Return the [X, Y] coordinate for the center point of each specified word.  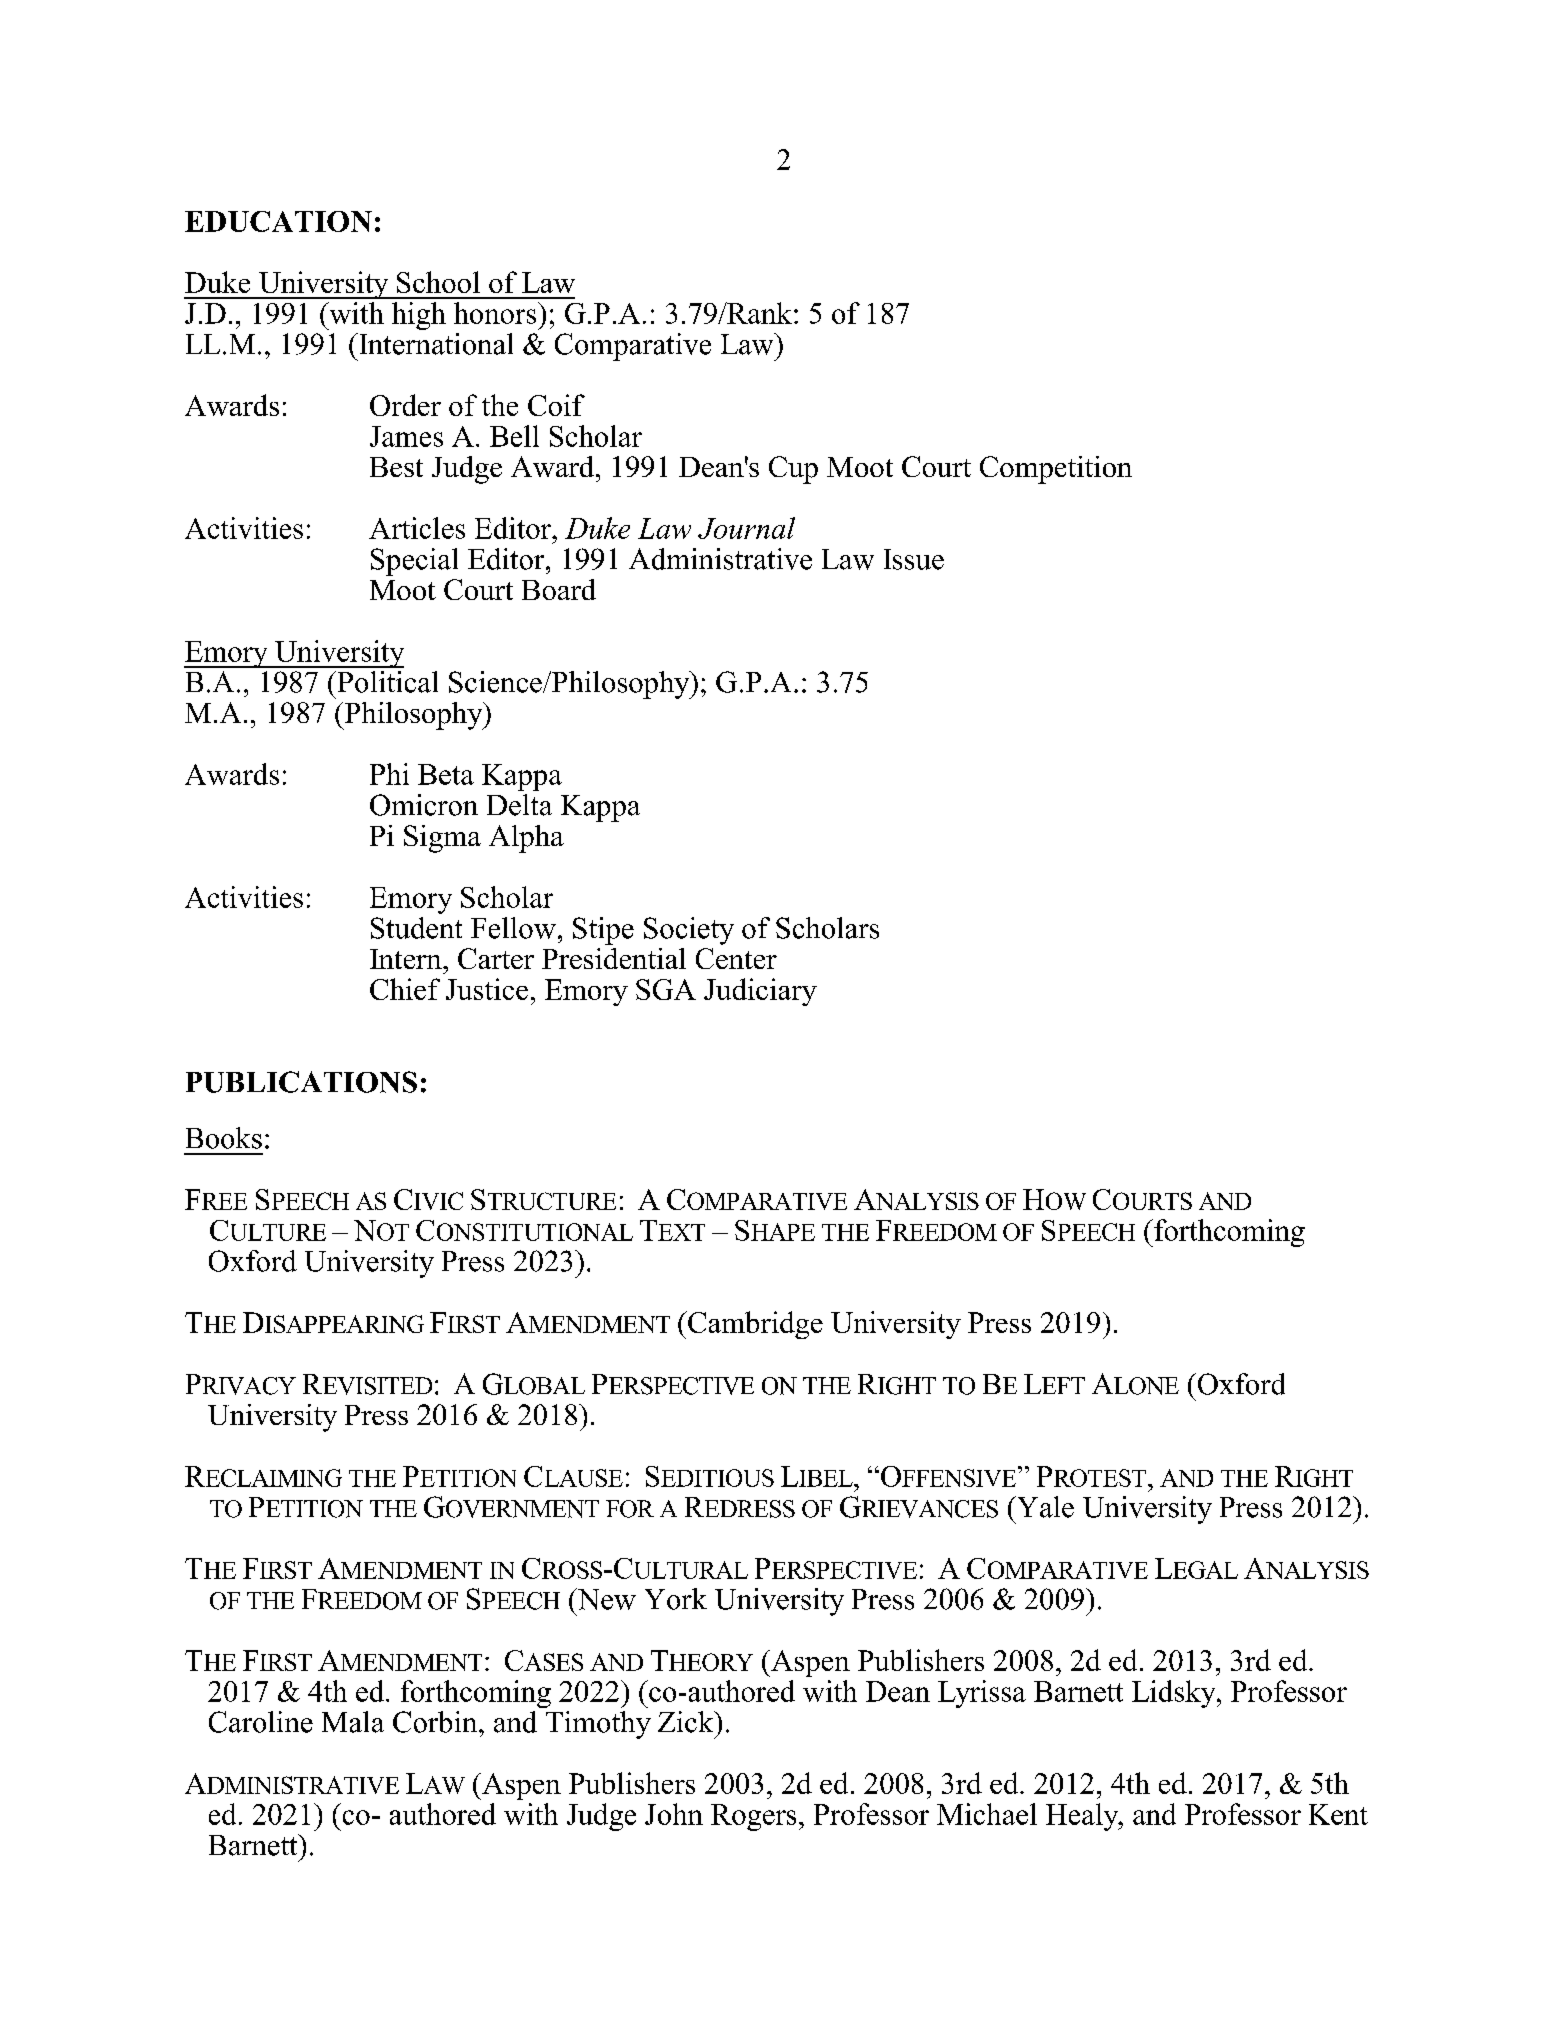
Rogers [753, 1817]
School [438, 282]
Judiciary [760, 992]
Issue [914, 559]
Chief [405, 989]
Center [736, 958]
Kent [1338, 1814]
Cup [793, 470]
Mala [353, 1722]
